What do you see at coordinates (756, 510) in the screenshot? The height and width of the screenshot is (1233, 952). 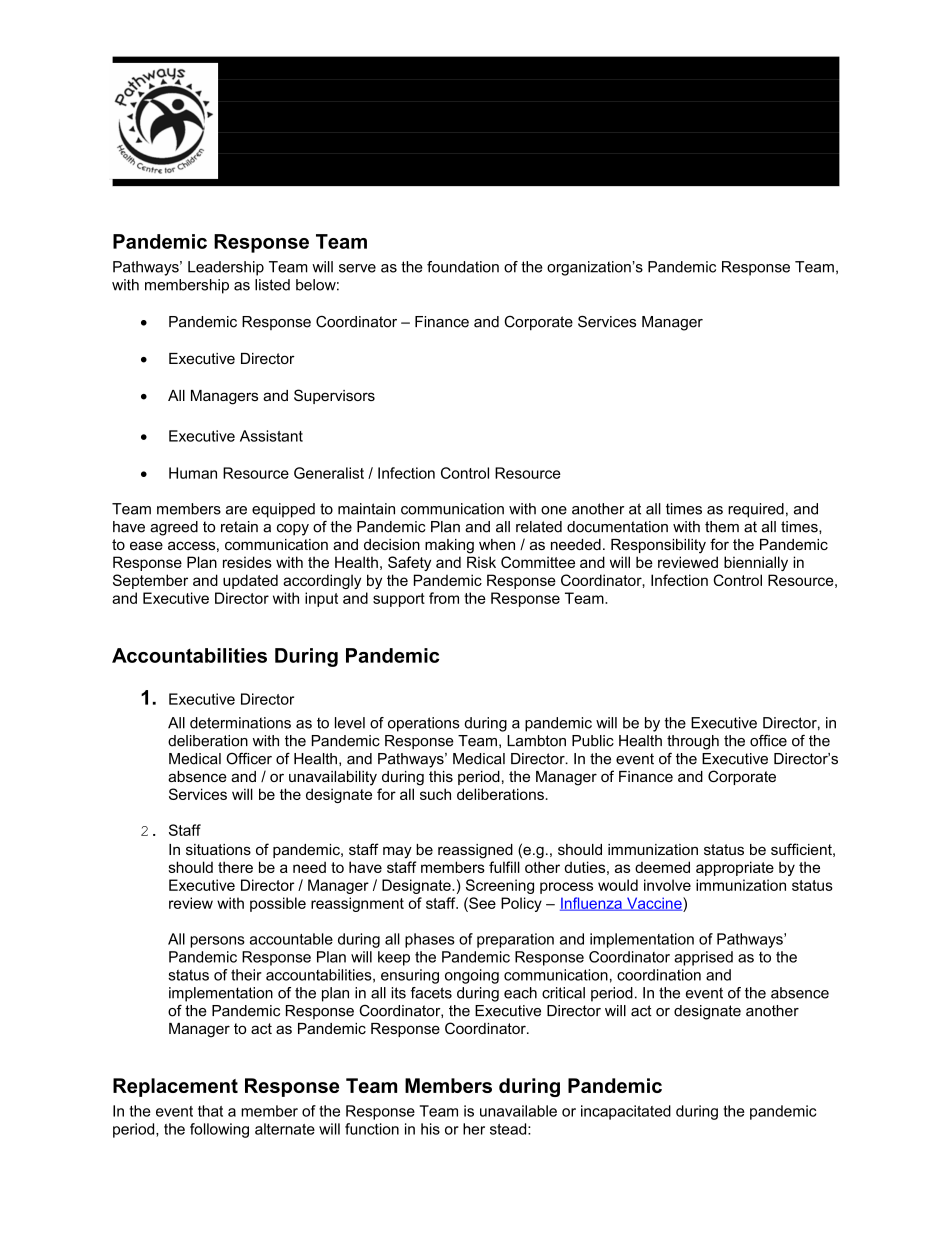 I see `required` at bounding box center [756, 510].
